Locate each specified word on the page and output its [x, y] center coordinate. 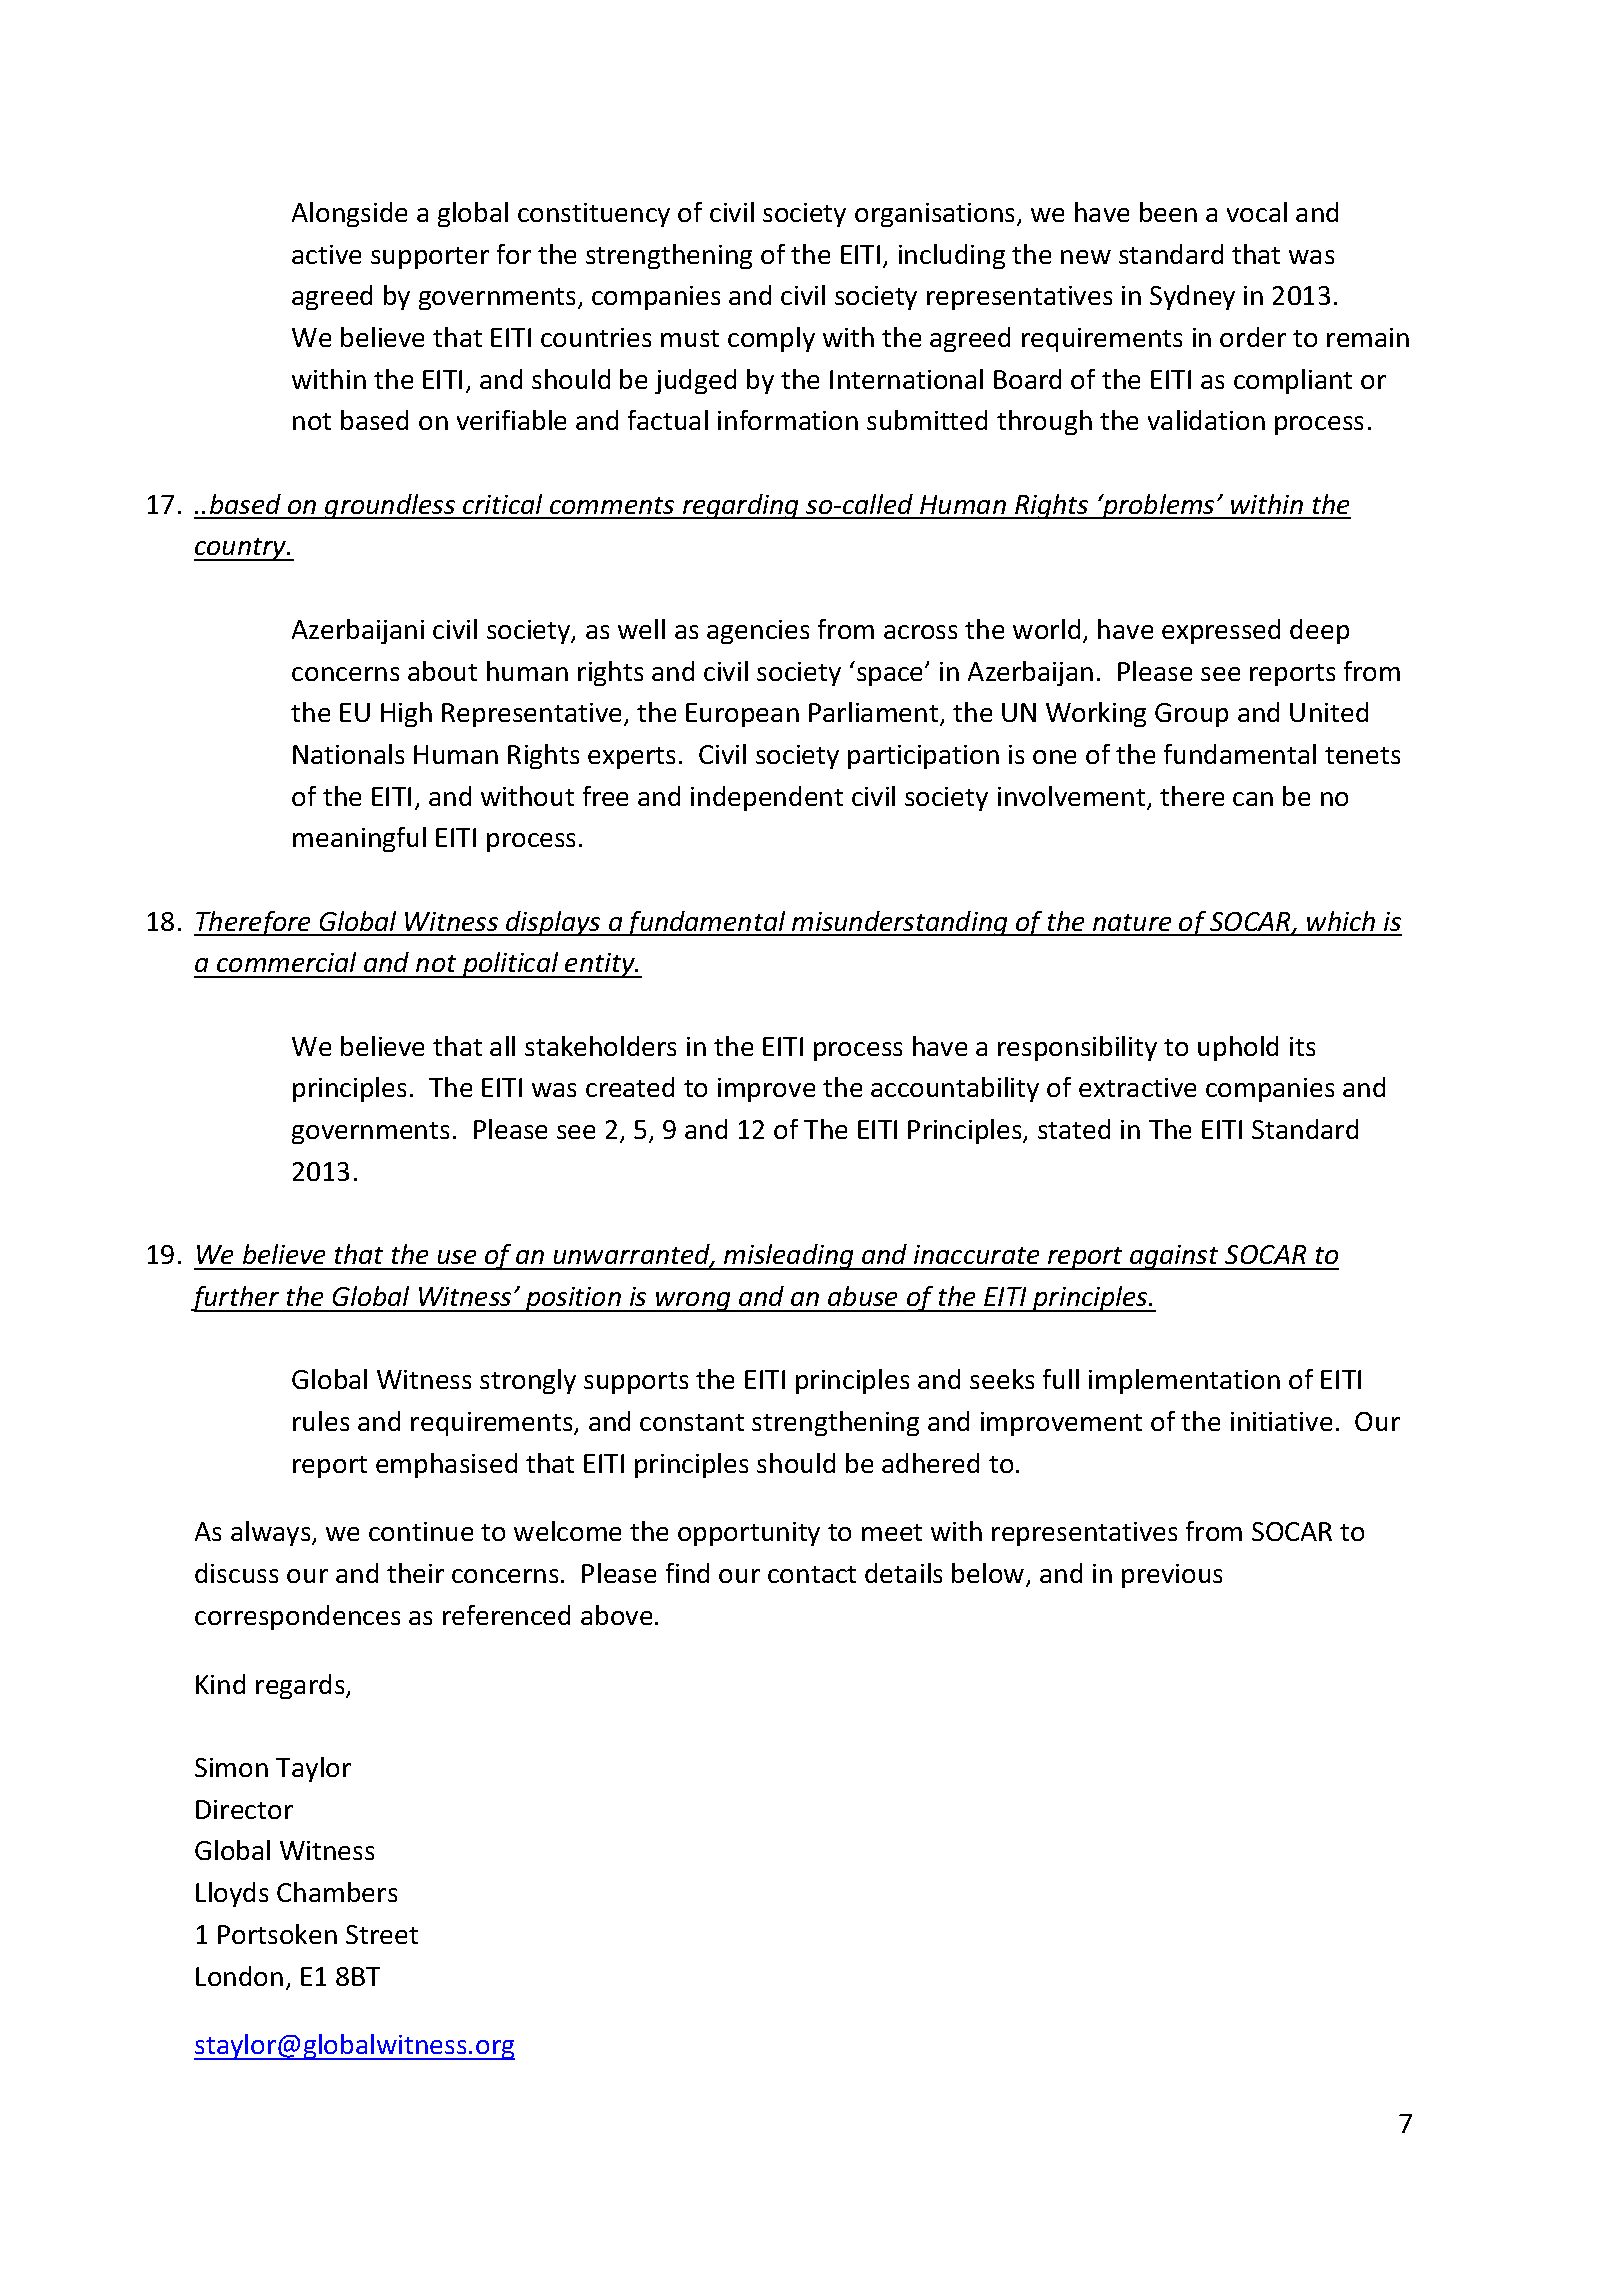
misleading [789, 1257]
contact [812, 1574]
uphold [1238, 1048]
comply [771, 339]
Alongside [349, 214]
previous [1172, 1576]
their [415, 1573]
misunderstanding [900, 923]
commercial [286, 962]
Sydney [1192, 297]
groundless [390, 506]
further [236, 1299]
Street [382, 1934]
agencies [758, 632]
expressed [1221, 631]
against [1174, 1257]
